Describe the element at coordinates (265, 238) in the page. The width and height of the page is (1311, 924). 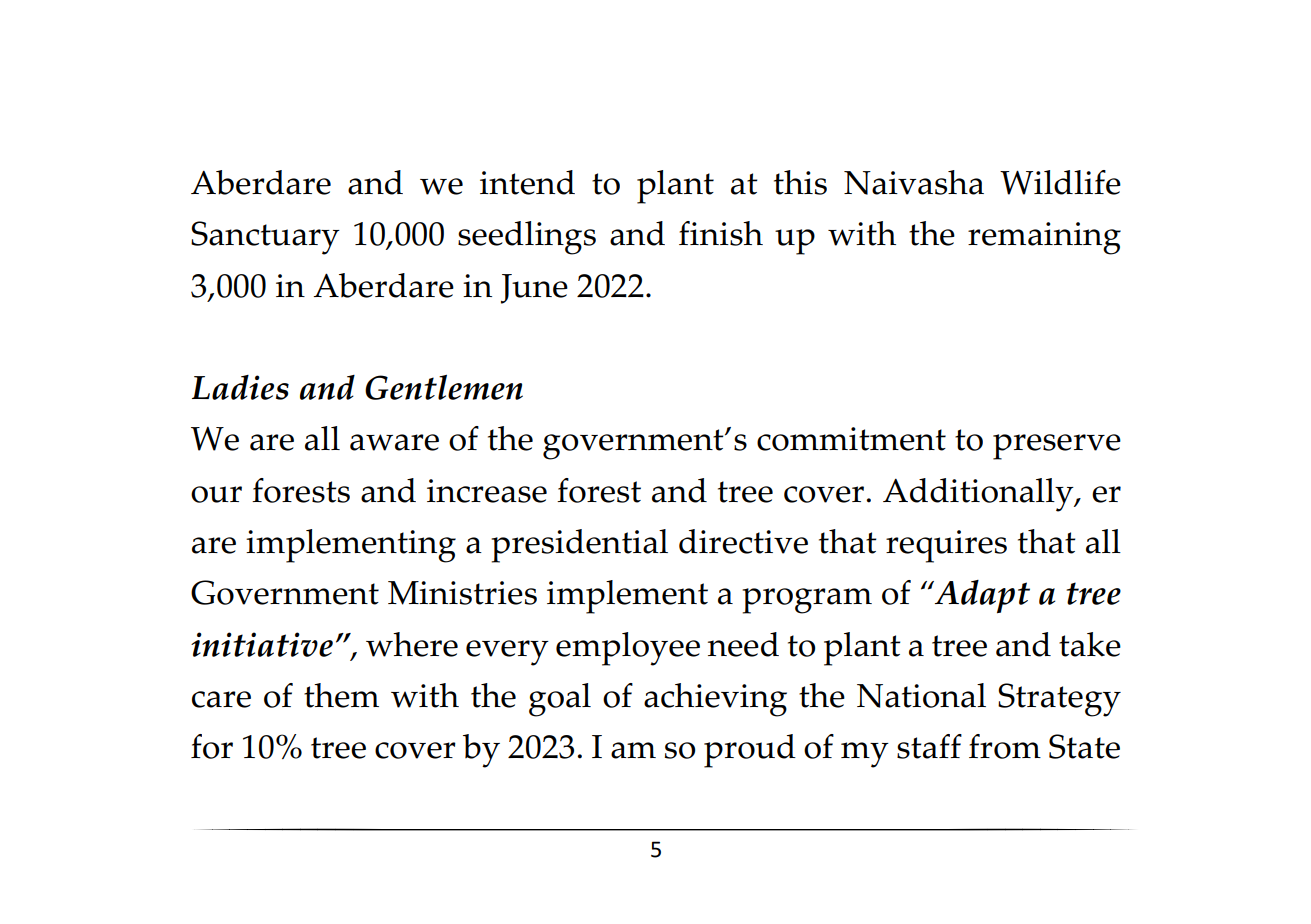
I see `Sanctuary` at that location.
